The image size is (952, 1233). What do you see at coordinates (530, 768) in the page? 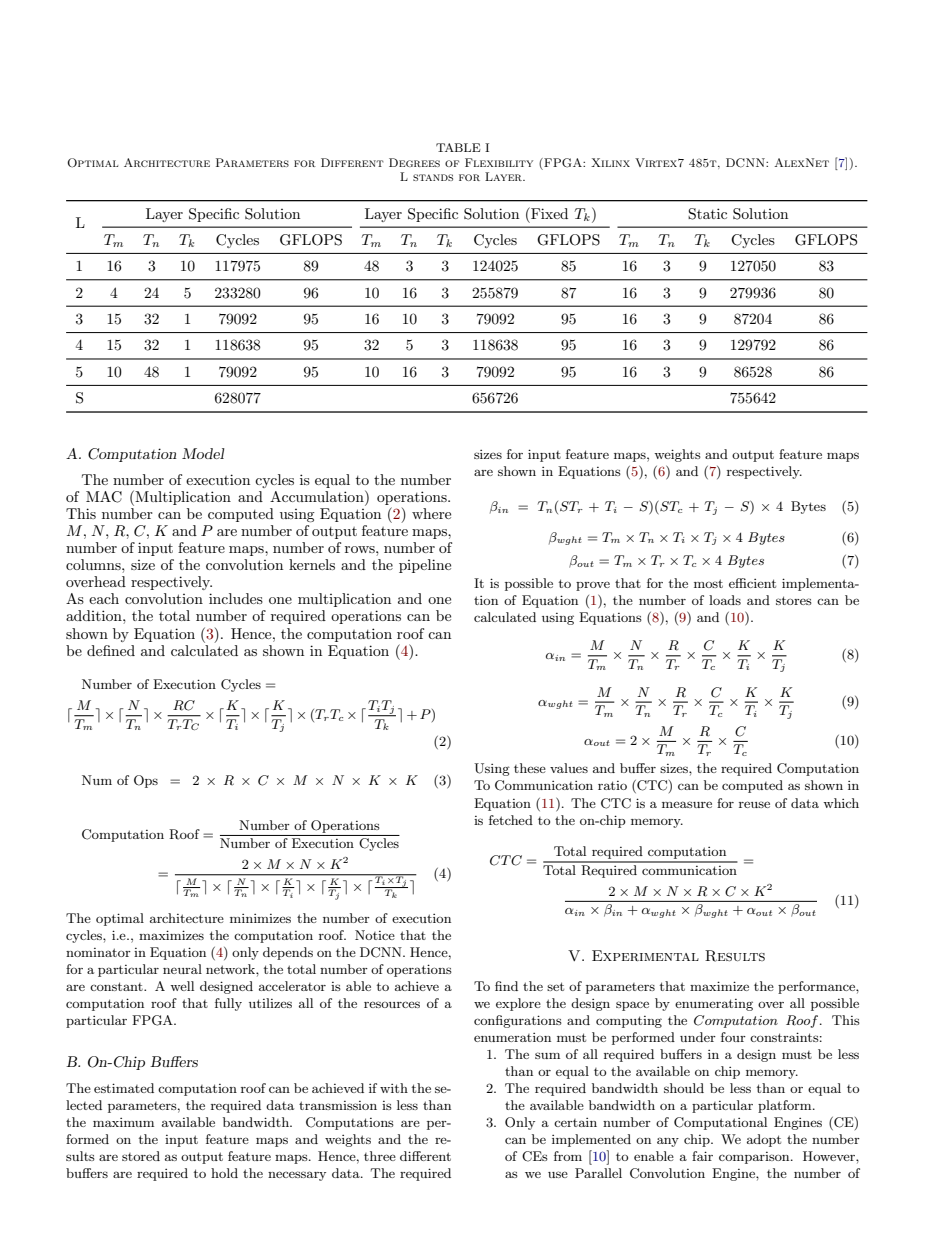
I see `these` at bounding box center [530, 768].
